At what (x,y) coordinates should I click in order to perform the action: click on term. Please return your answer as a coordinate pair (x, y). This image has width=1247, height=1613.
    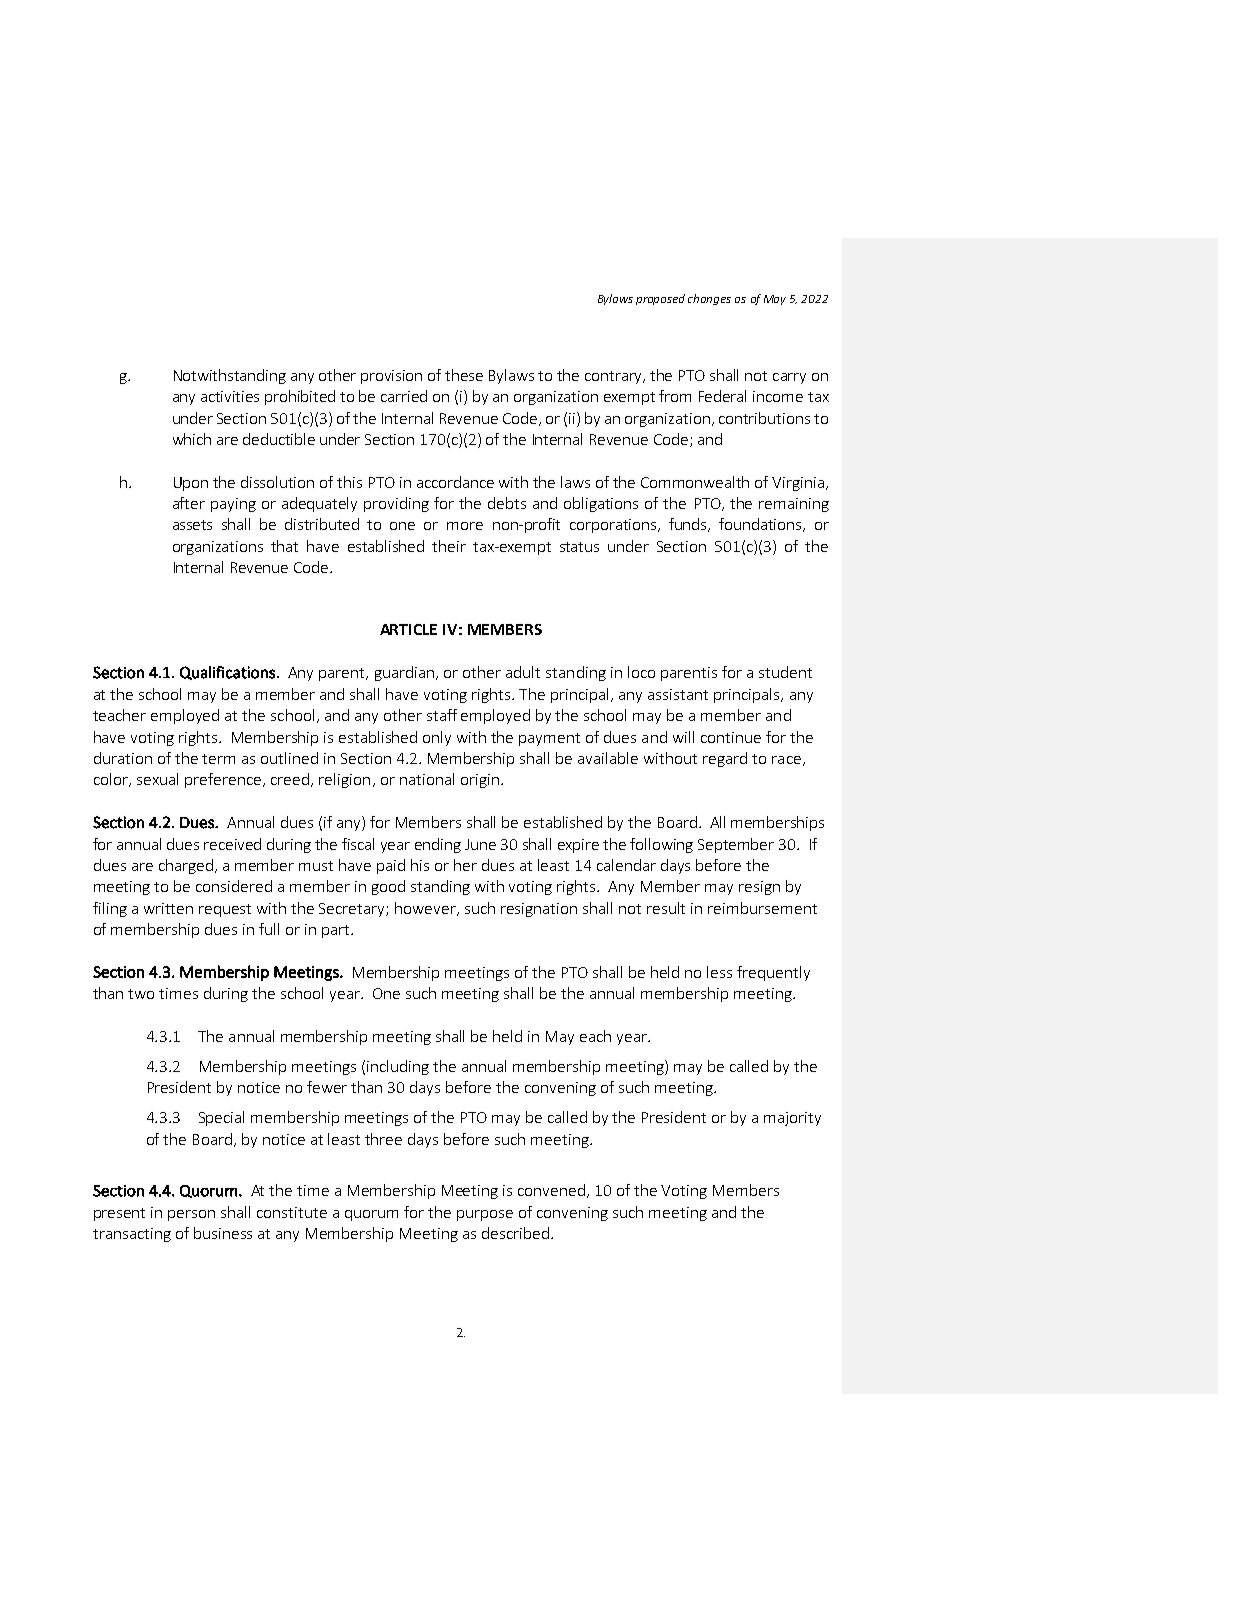
    Looking at the image, I should click on (218, 759).
